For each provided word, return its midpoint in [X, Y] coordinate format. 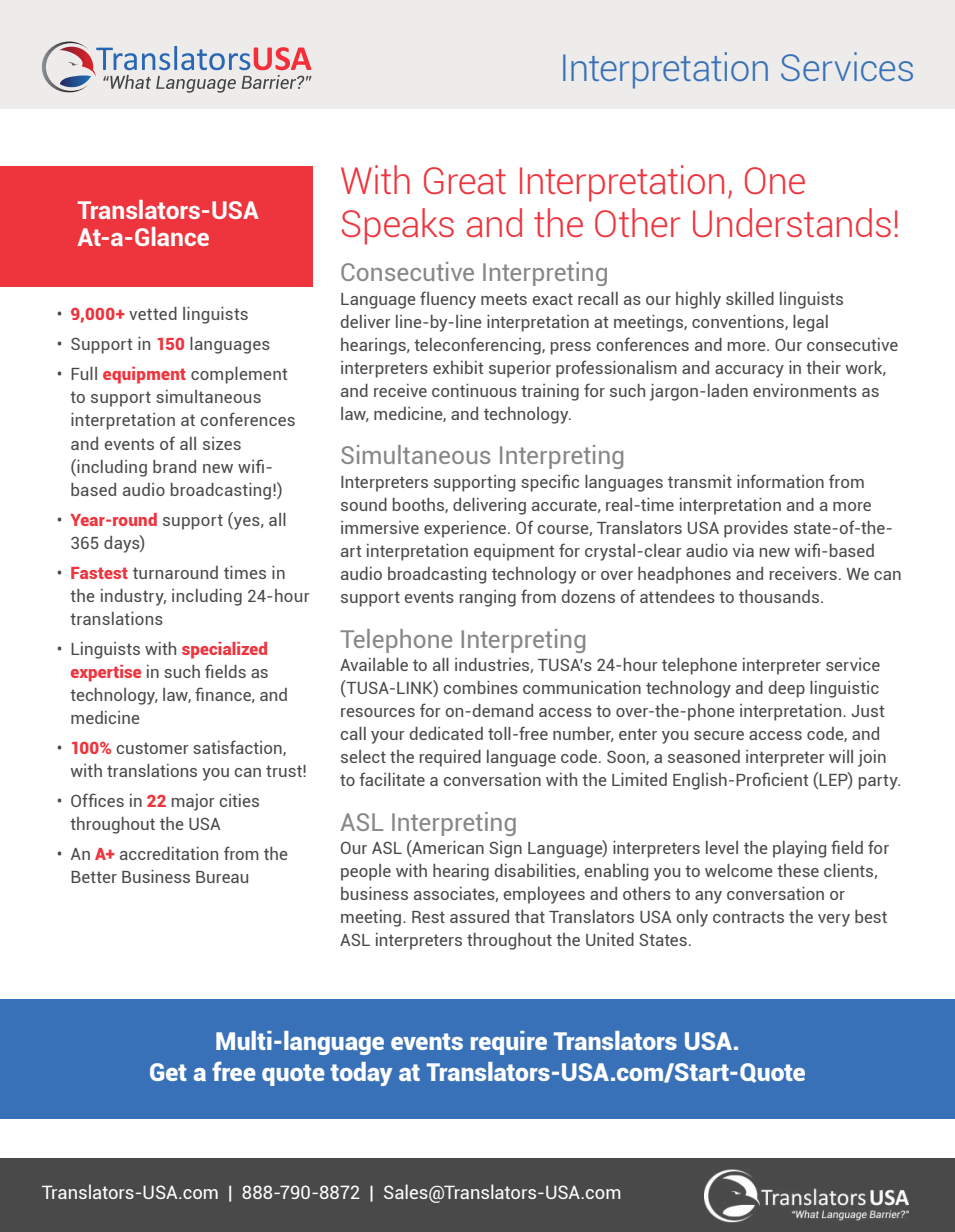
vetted [153, 313]
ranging [488, 598]
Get [168, 1072]
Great [465, 180]
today [361, 1074]
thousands [780, 596]
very [834, 920]
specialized [224, 650]
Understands [792, 222]
